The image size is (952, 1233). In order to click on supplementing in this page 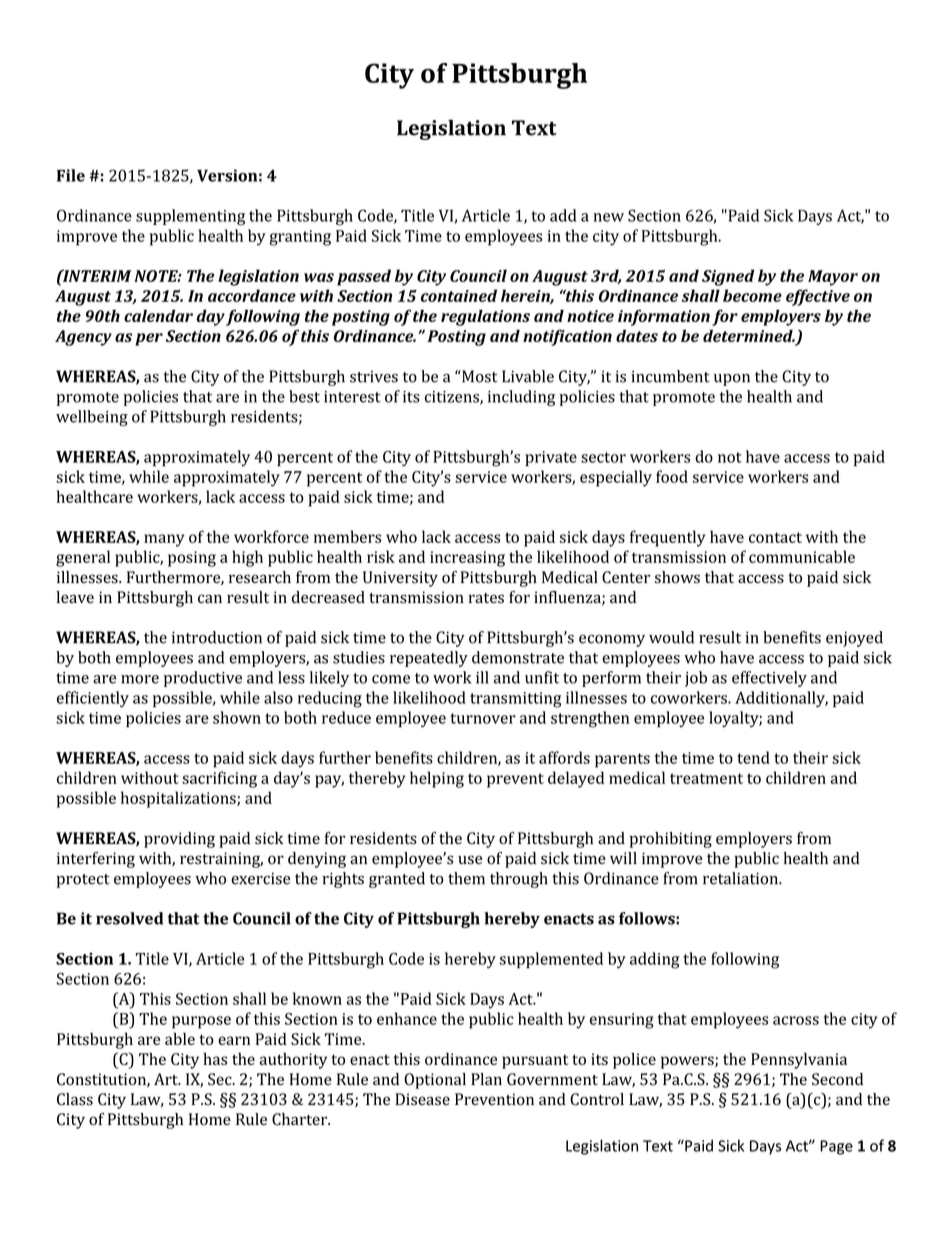, I will do `click(190, 217)`.
